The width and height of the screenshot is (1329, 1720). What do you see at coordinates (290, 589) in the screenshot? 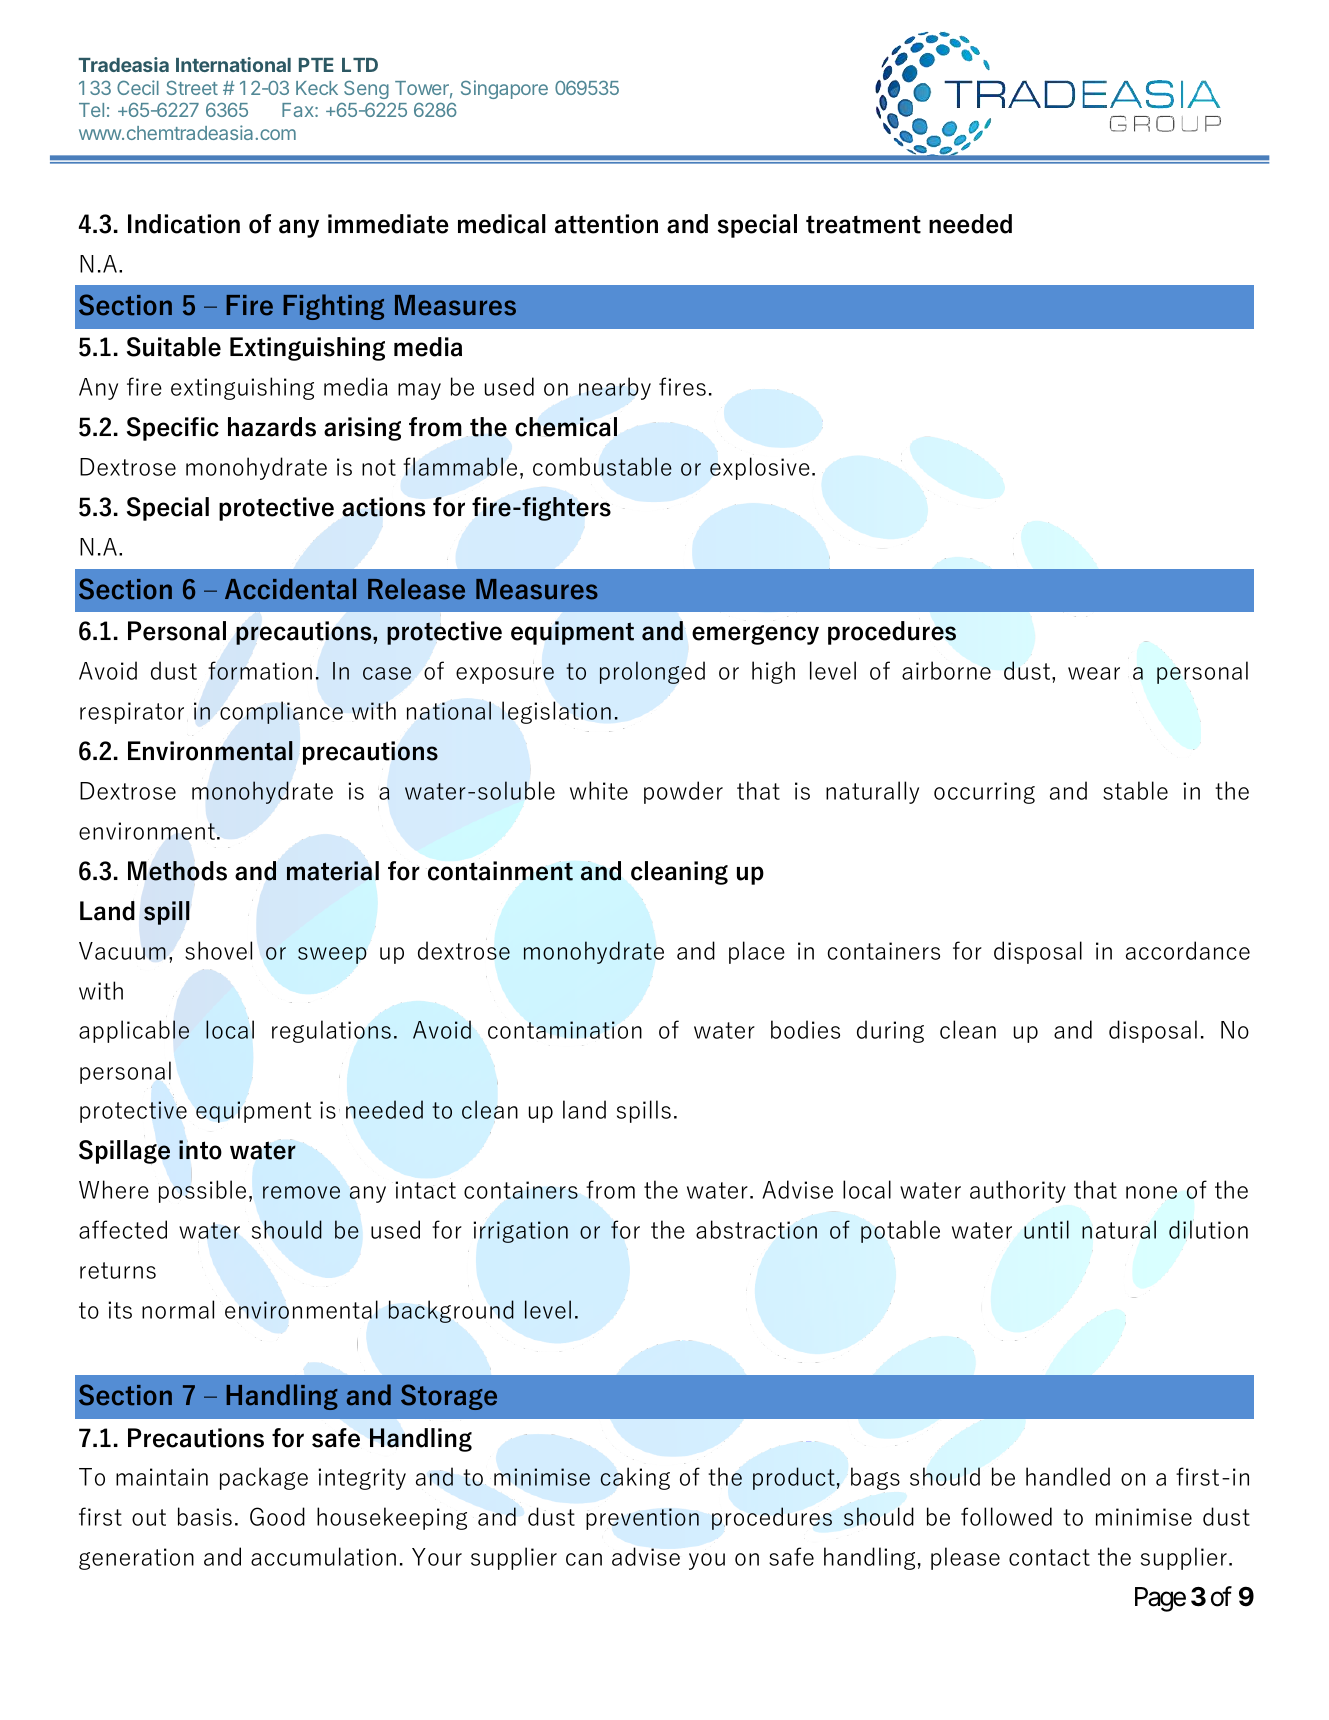
I see `Accidental` at bounding box center [290, 589].
